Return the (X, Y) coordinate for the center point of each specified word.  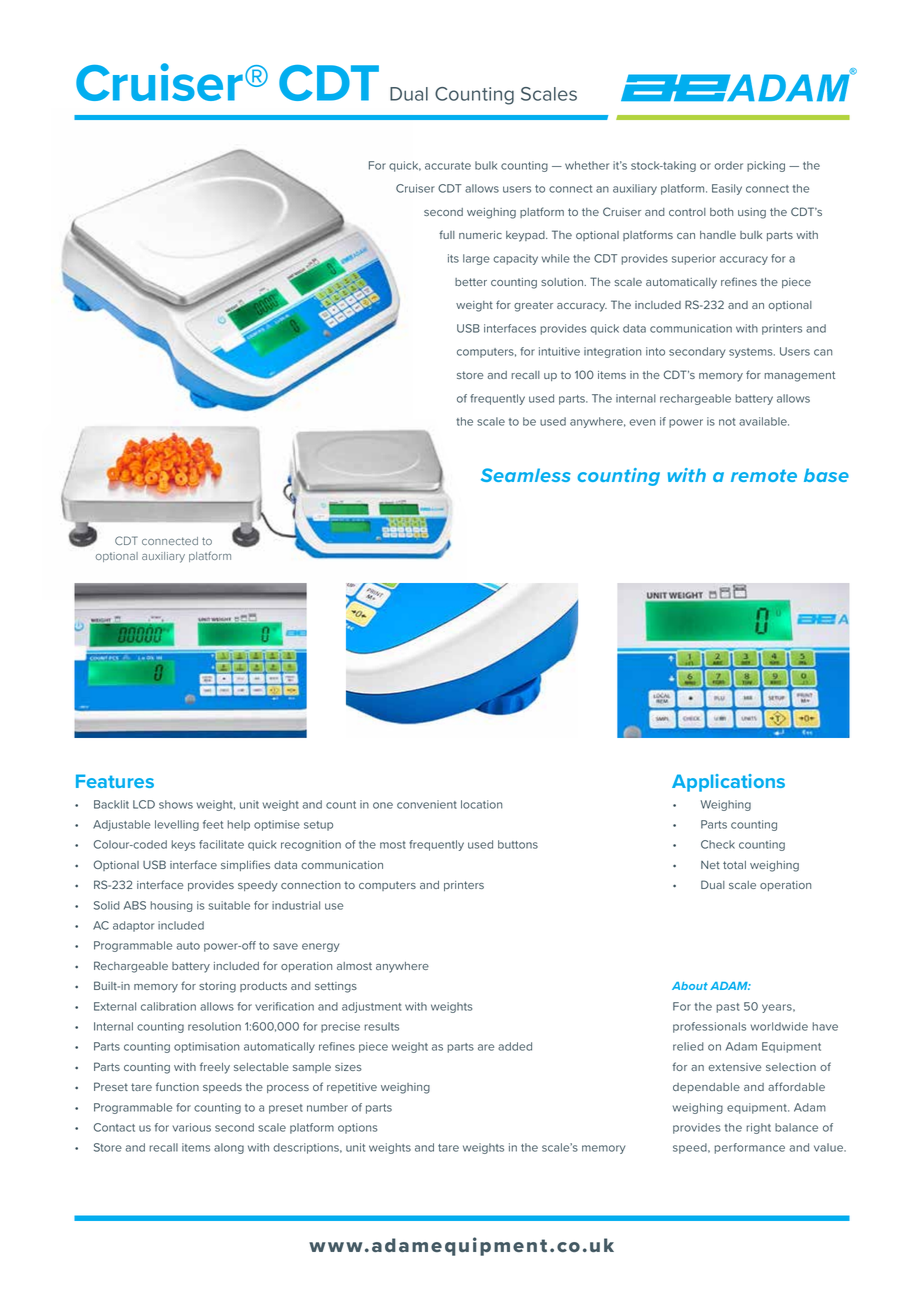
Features (115, 781)
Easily (727, 189)
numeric (480, 235)
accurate (448, 166)
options (358, 1128)
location (481, 804)
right (758, 1128)
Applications (728, 783)
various (191, 1127)
